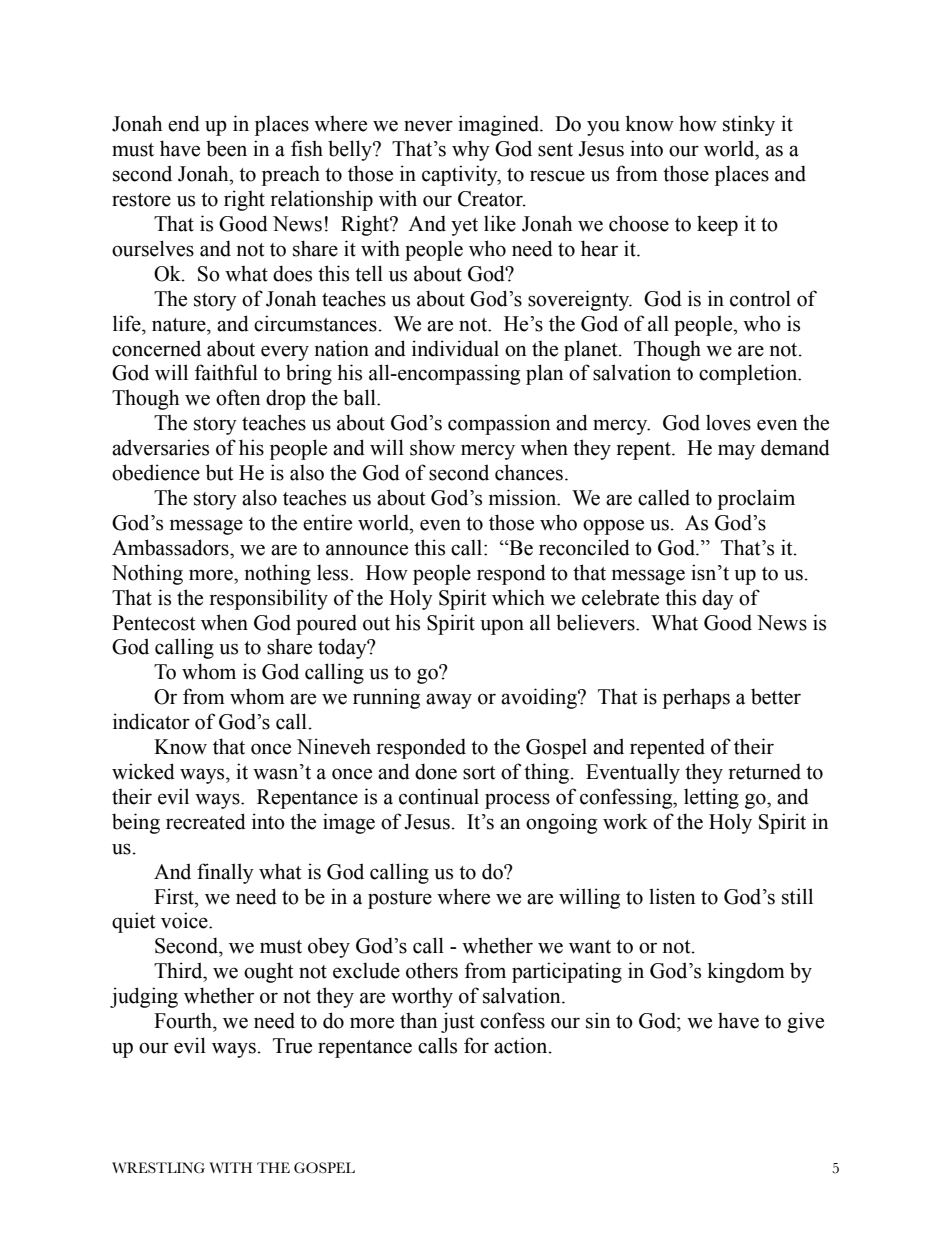  Describe the element at coordinates (158, 1167) in the image. I see `WRESTLING` at that location.
